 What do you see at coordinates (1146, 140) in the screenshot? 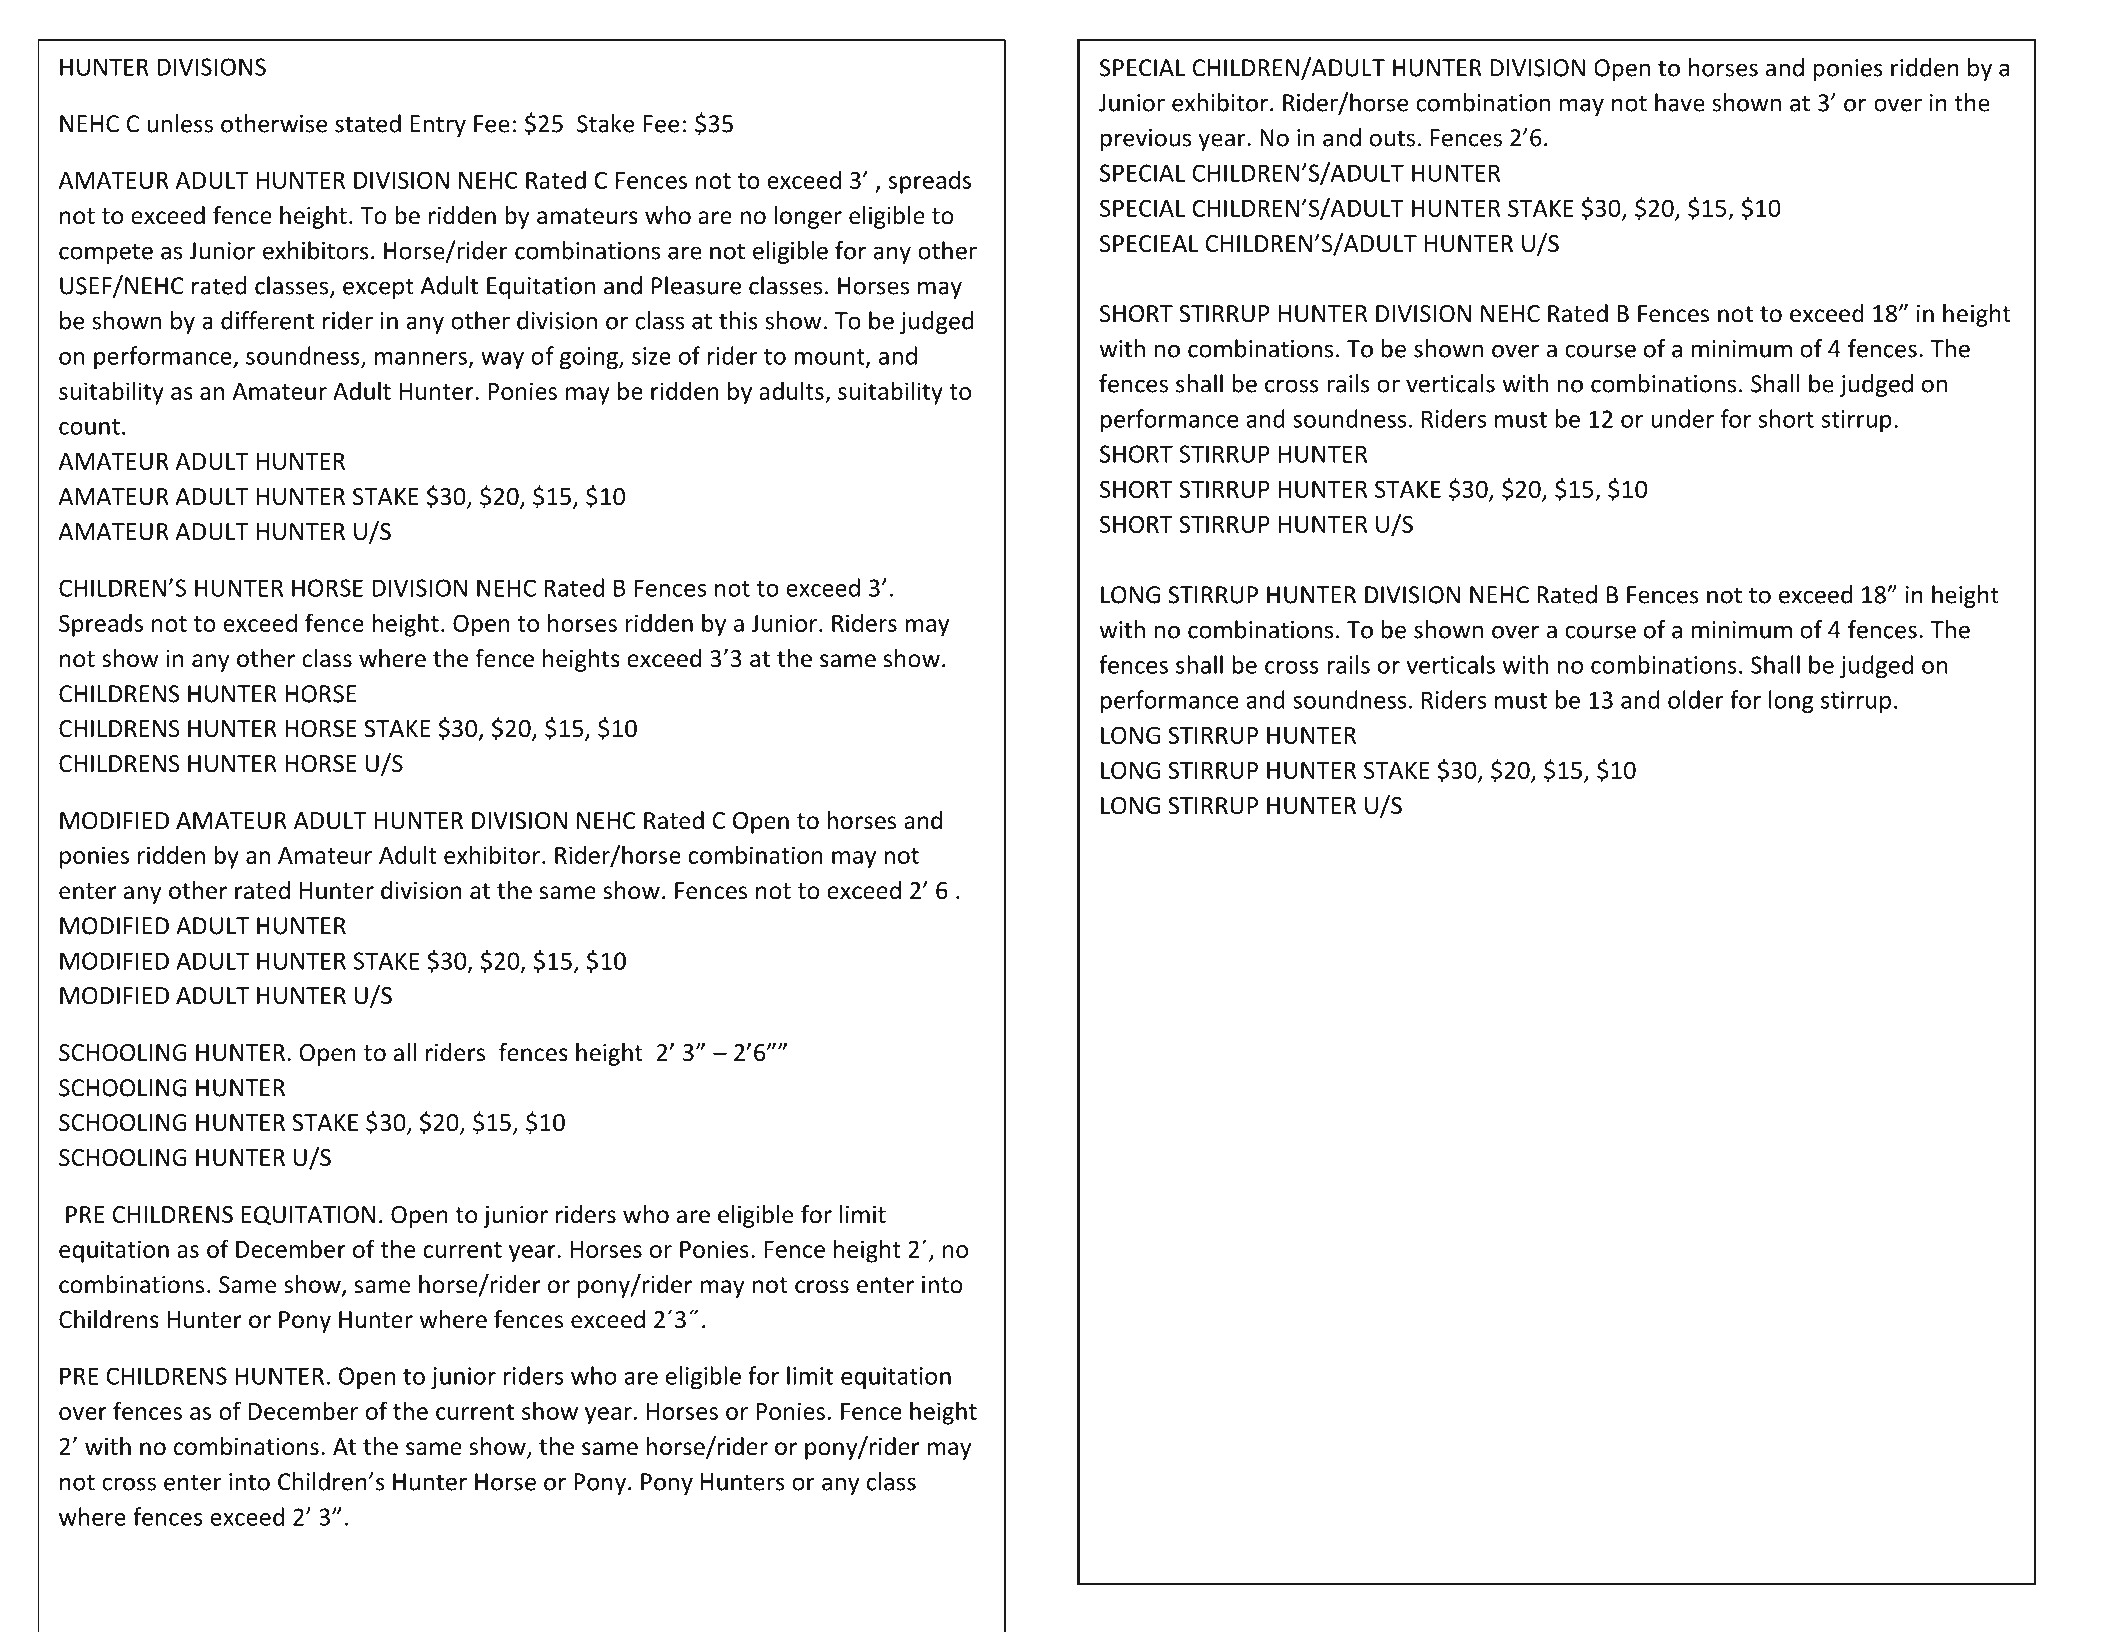
I see `previous` at bounding box center [1146, 140].
